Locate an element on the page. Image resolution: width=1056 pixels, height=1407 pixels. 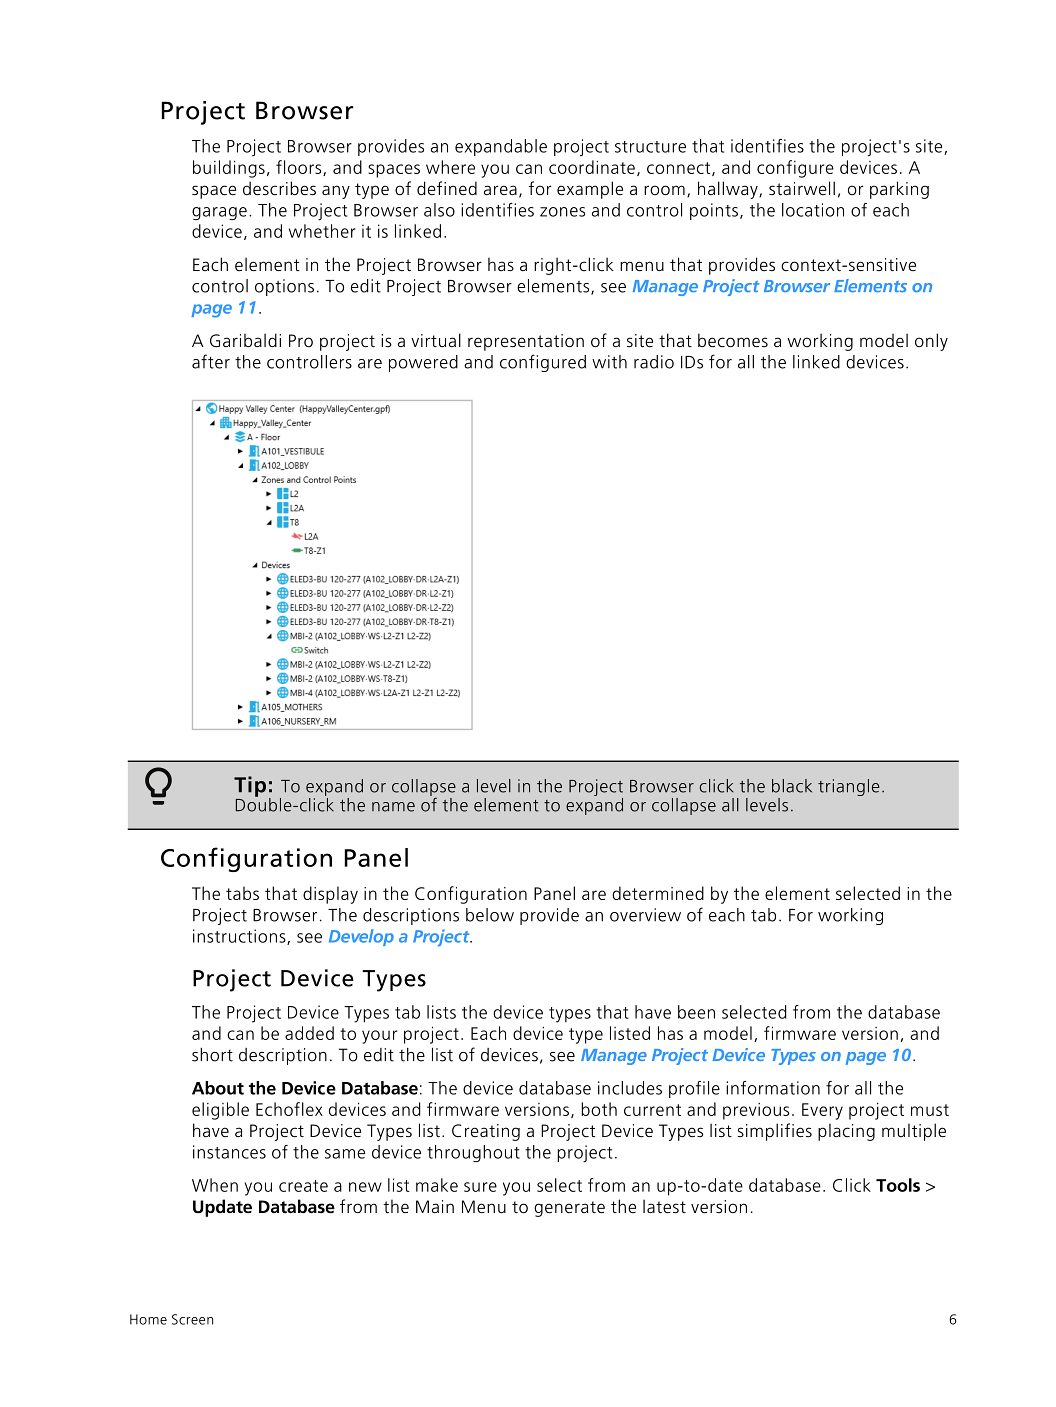
buildings is located at coordinates (229, 169).
